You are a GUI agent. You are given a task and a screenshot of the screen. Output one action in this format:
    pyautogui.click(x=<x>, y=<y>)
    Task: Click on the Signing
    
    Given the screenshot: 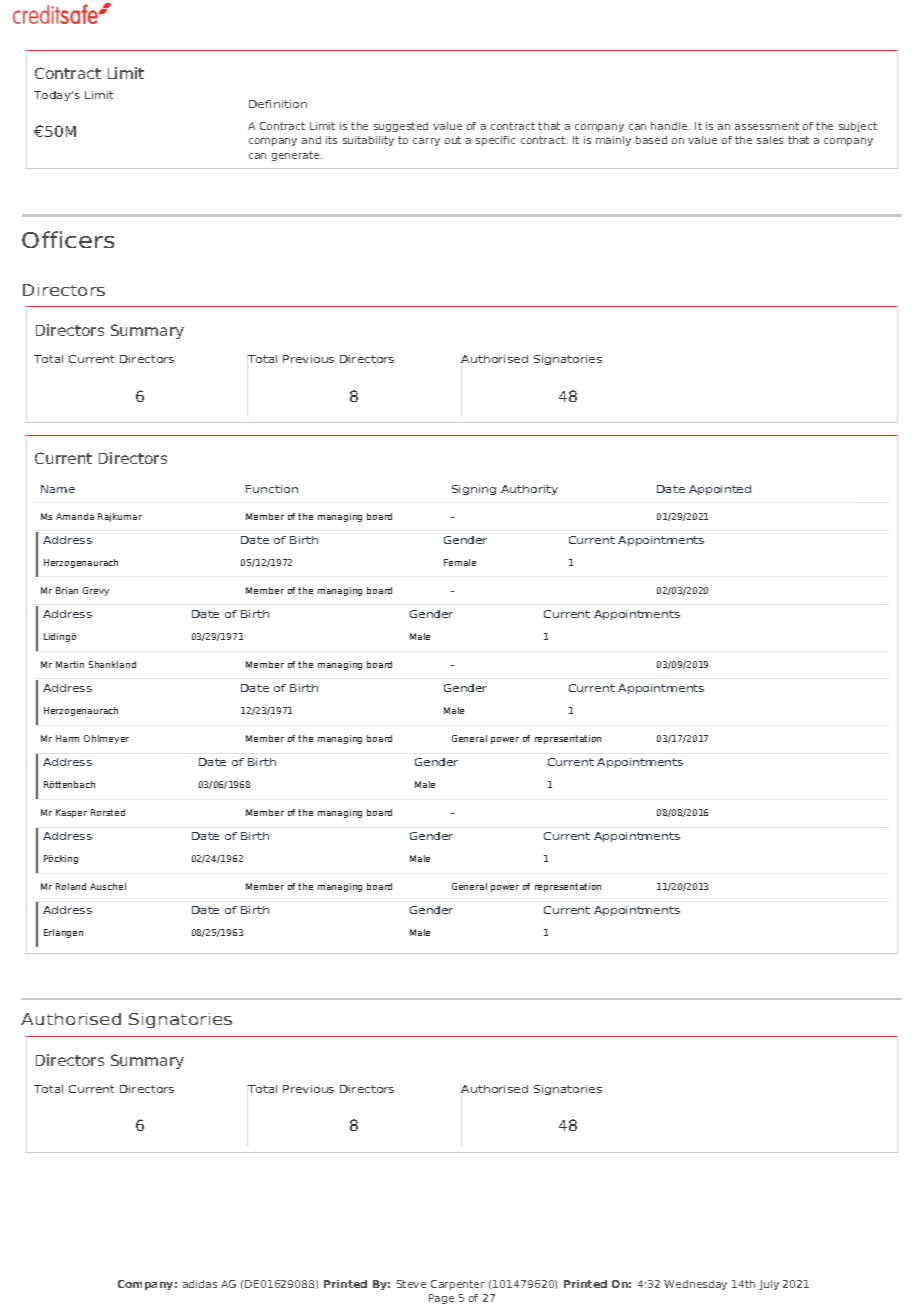 What is the action you would take?
    pyautogui.click(x=474, y=490)
